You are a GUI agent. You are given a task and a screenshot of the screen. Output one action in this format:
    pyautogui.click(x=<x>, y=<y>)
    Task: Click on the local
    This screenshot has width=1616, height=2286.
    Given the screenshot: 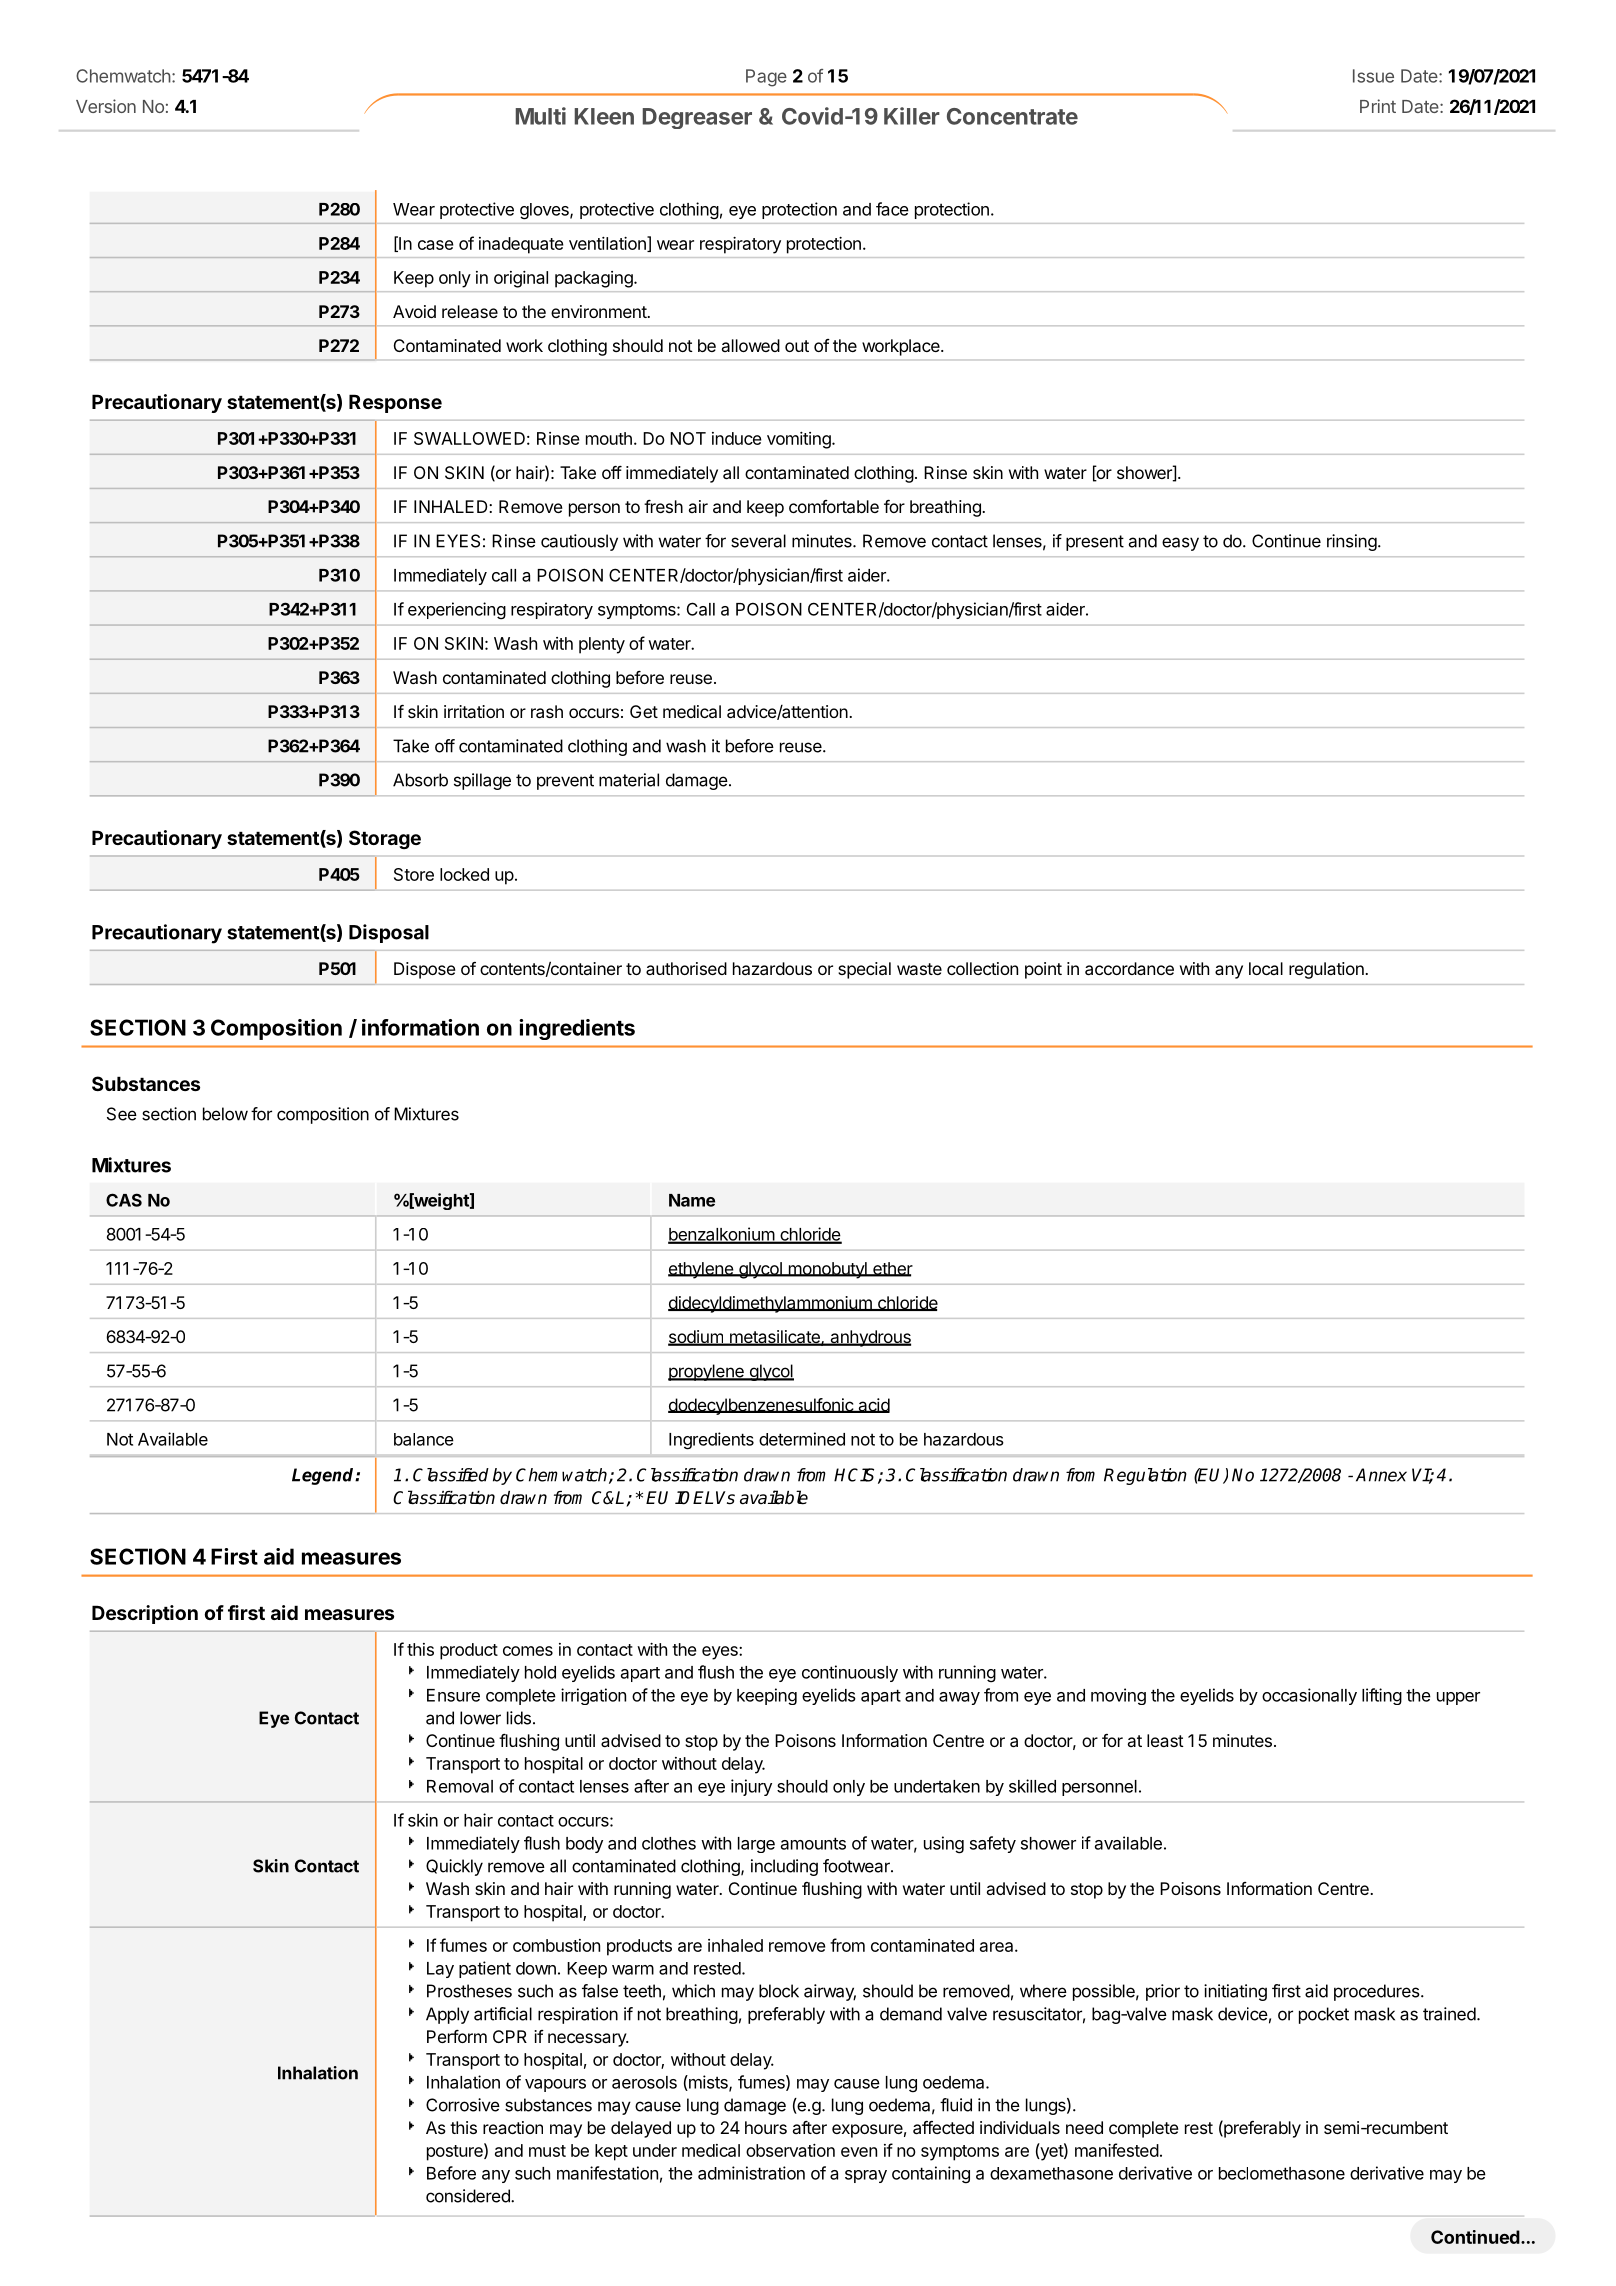 What is the action you would take?
    pyautogui.click(x=1266, y=968)
